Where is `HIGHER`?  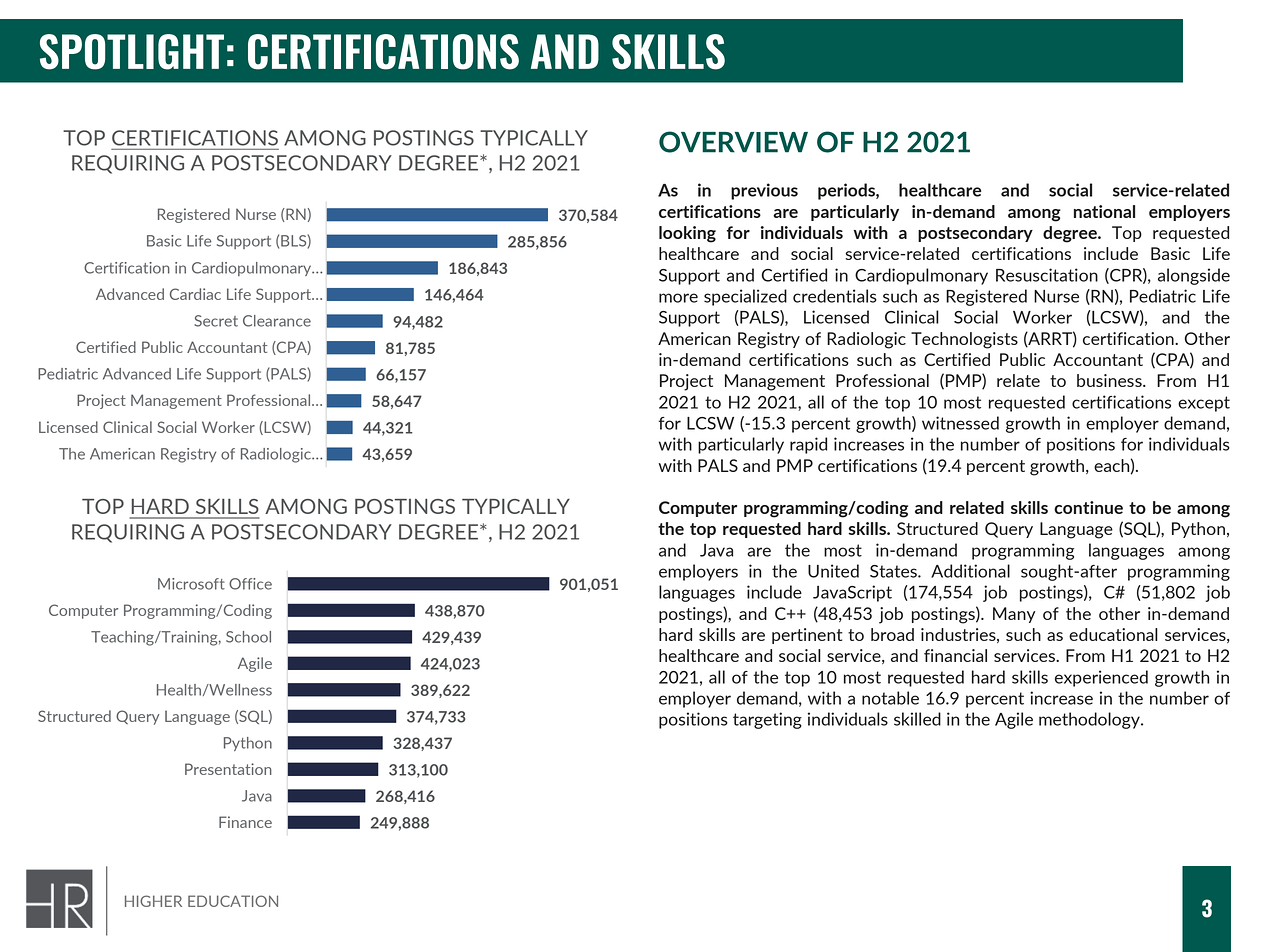 HIGHER is located at coordinates (153, 901).
